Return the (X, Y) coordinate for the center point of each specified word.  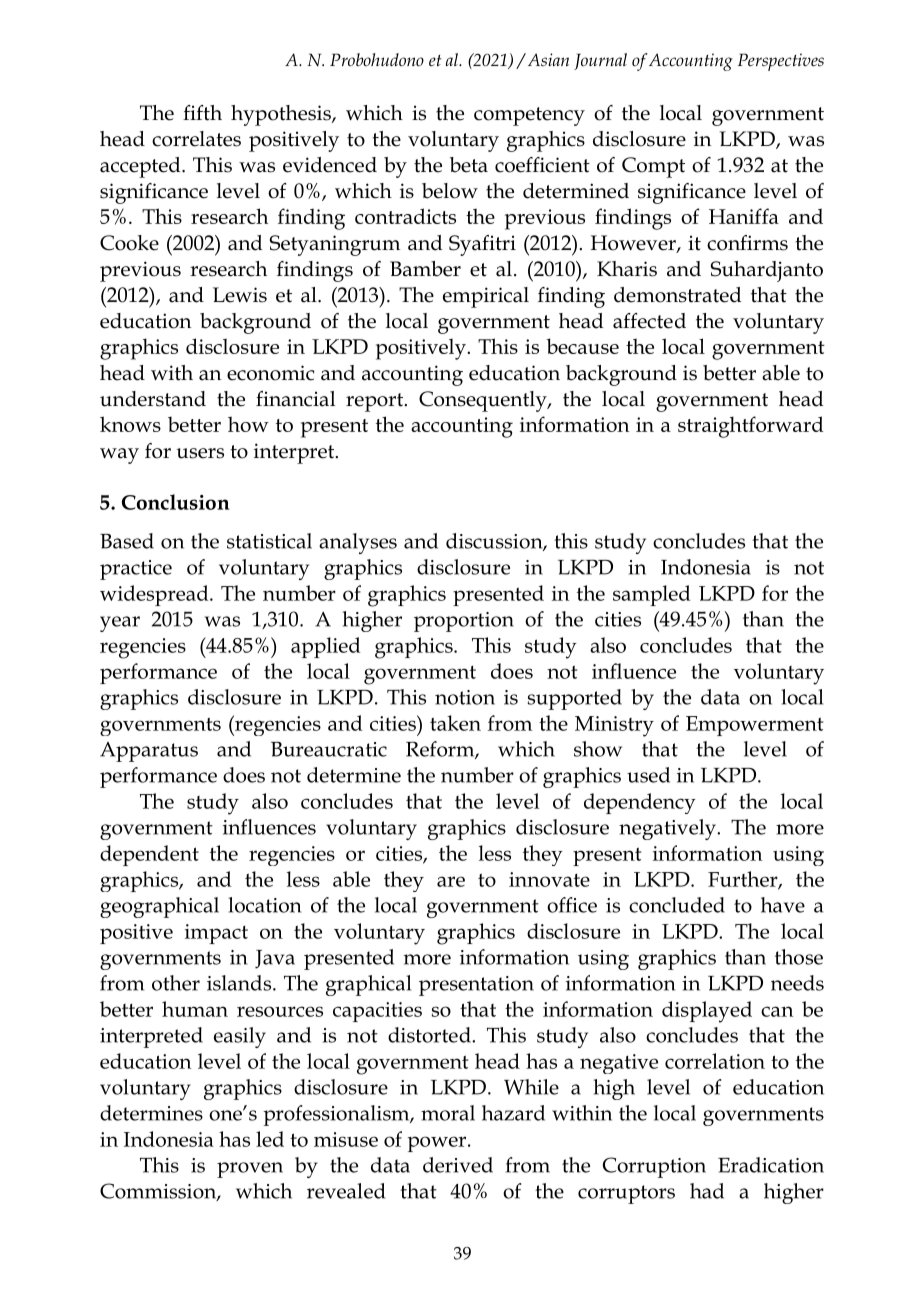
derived (458, 1165)
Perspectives (781, 62)
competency (529, 116)
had (707, 1191)
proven (250, 1170)
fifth (202, 113)
